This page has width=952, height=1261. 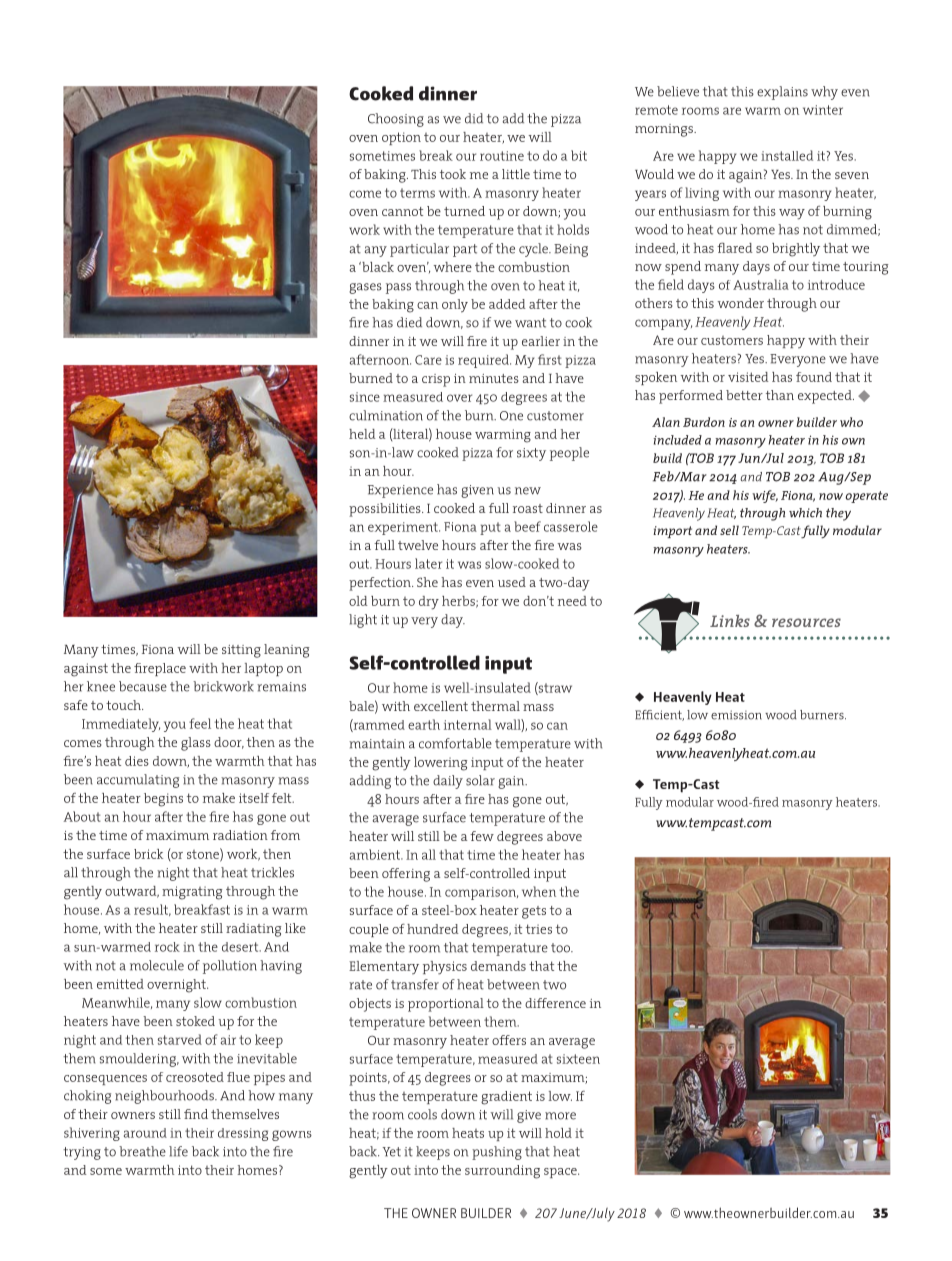 What do you see at coordinates (765, 496) in the page?
I see `wife` at bounding box center [765, 496].
